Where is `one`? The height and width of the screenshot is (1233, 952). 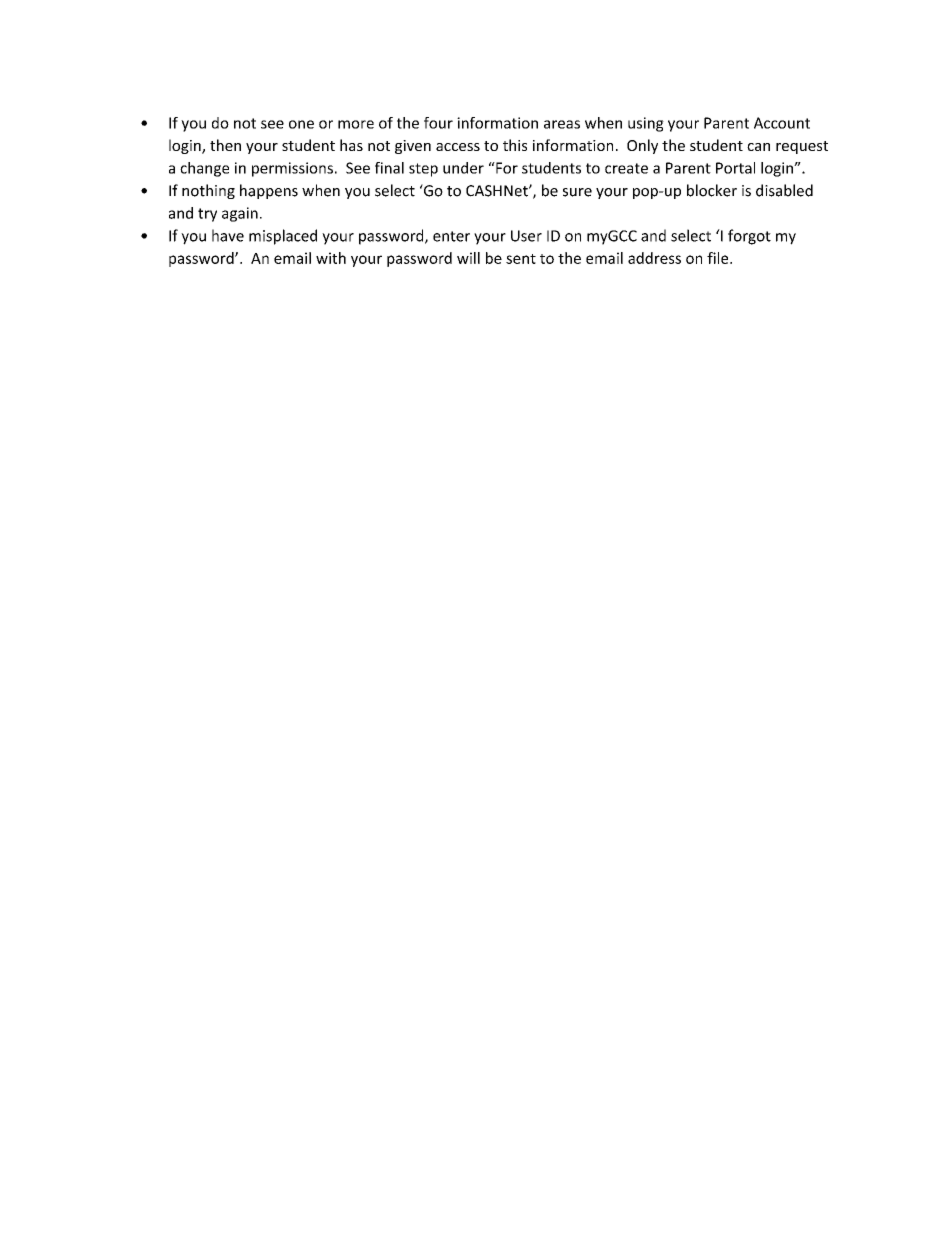 one is located at coordinates (301, 124).
